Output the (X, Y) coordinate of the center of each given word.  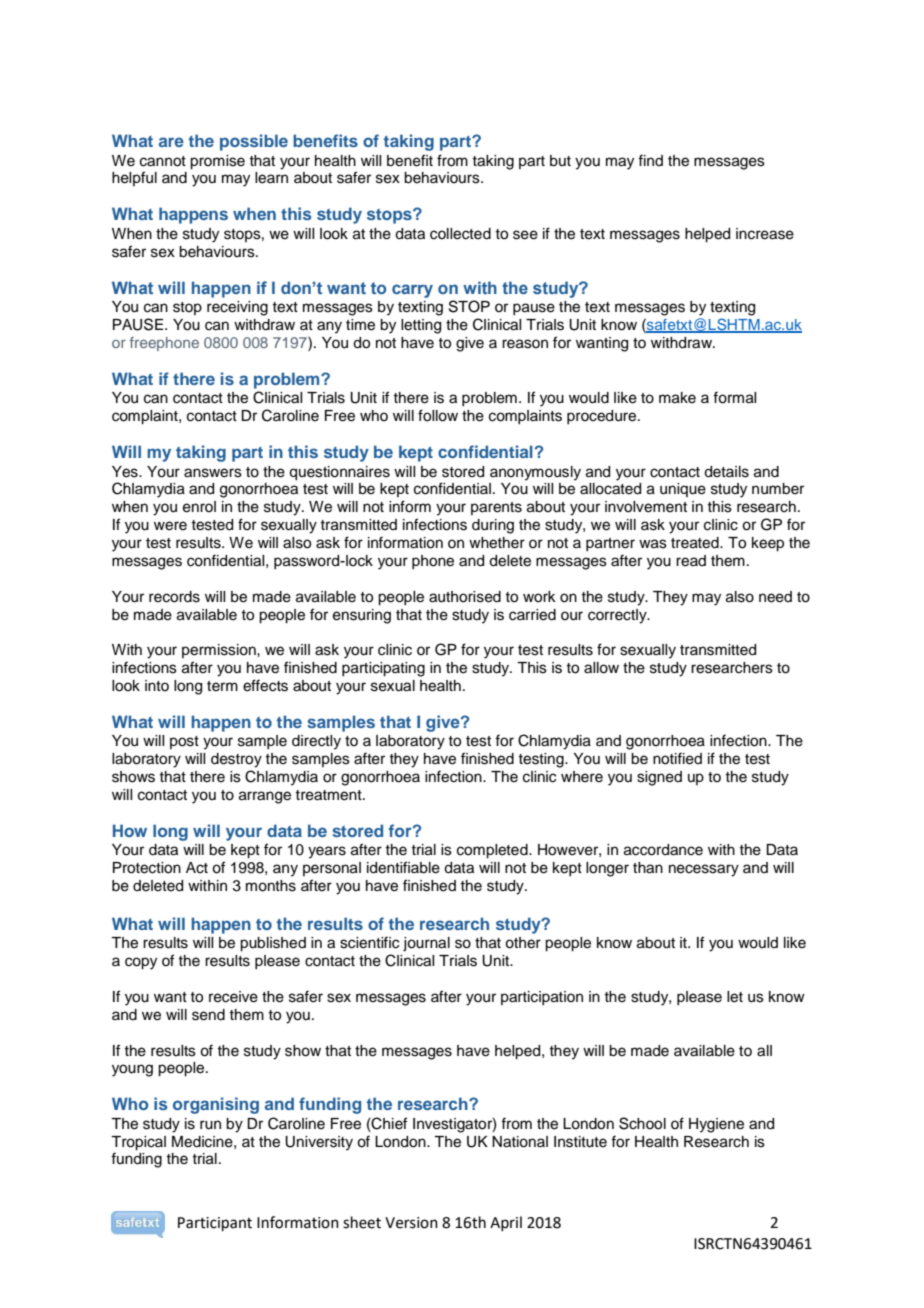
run (210, 1125)
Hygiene (716, 1125)
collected (460, 234)
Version (411, 1223)
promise (217, 162)
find (650, 160)
